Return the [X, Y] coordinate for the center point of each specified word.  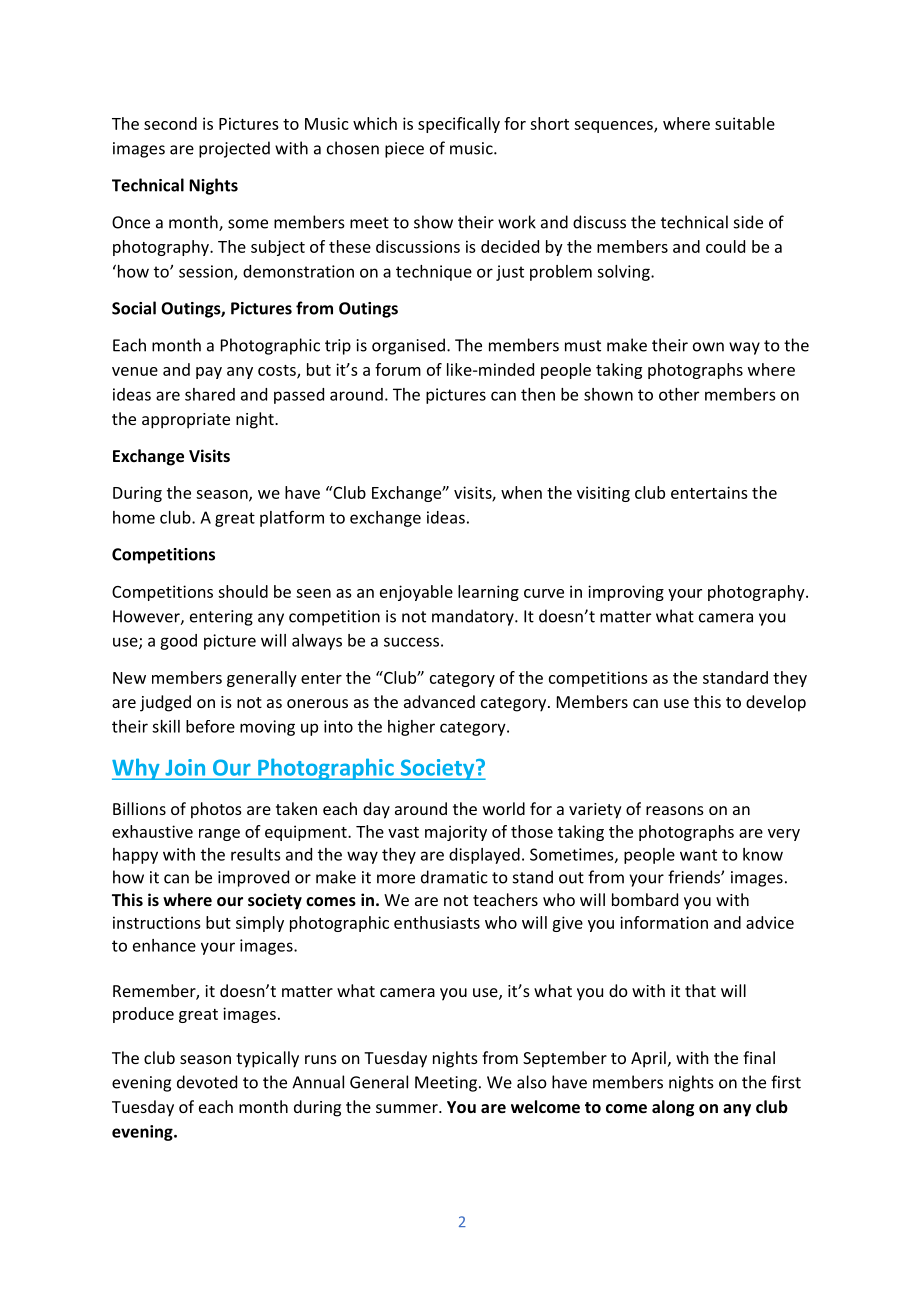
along [673, 1108]
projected [234, 149]
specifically [459, 125]
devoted [207, 1082]
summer [408, 1108]
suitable [745, 123]
